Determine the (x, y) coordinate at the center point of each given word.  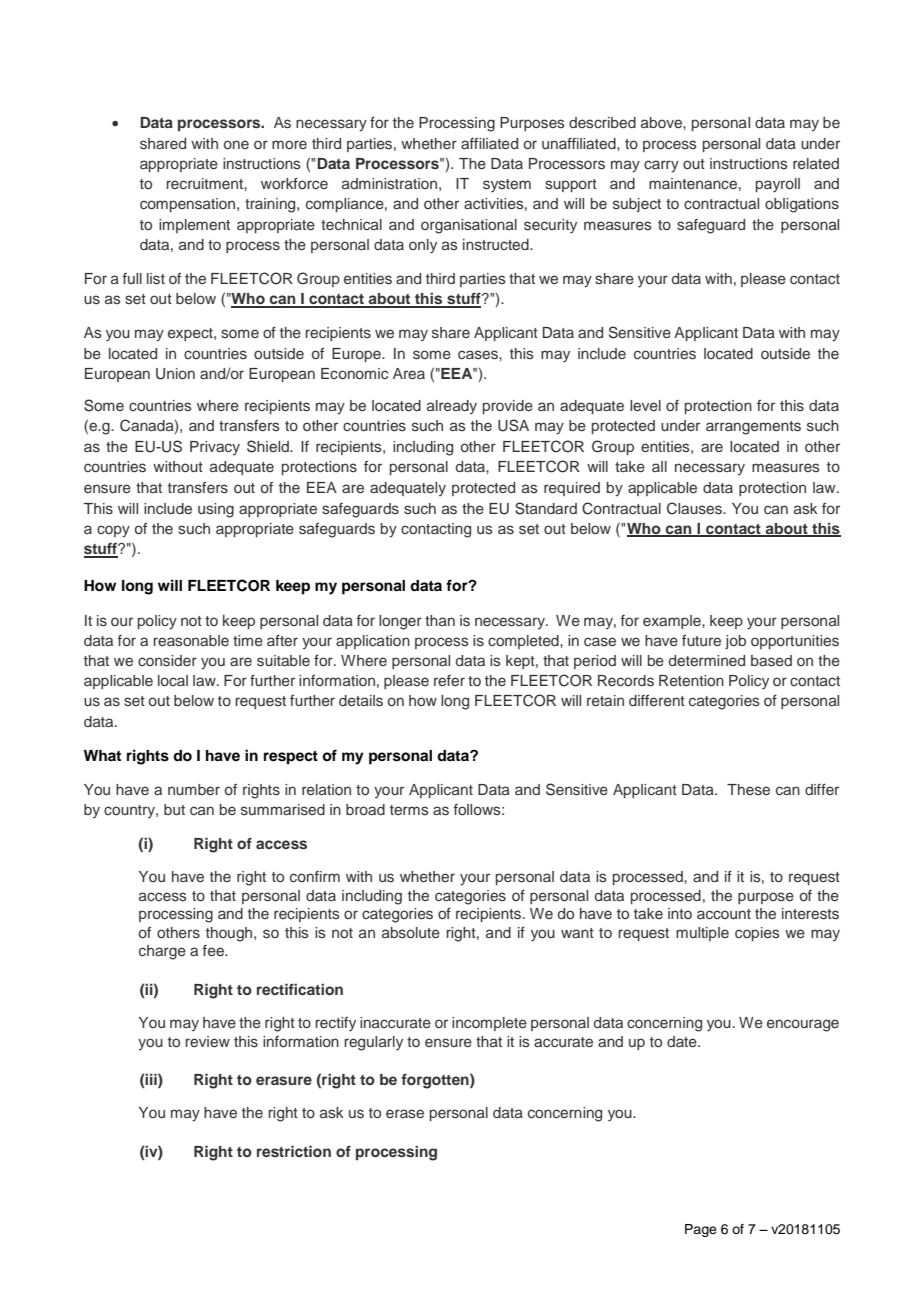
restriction (294, 1151)
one (236, 144)
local (173, 680)
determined (707, 660)
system (507, 186)
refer (449, 680)
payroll (778, 185)
